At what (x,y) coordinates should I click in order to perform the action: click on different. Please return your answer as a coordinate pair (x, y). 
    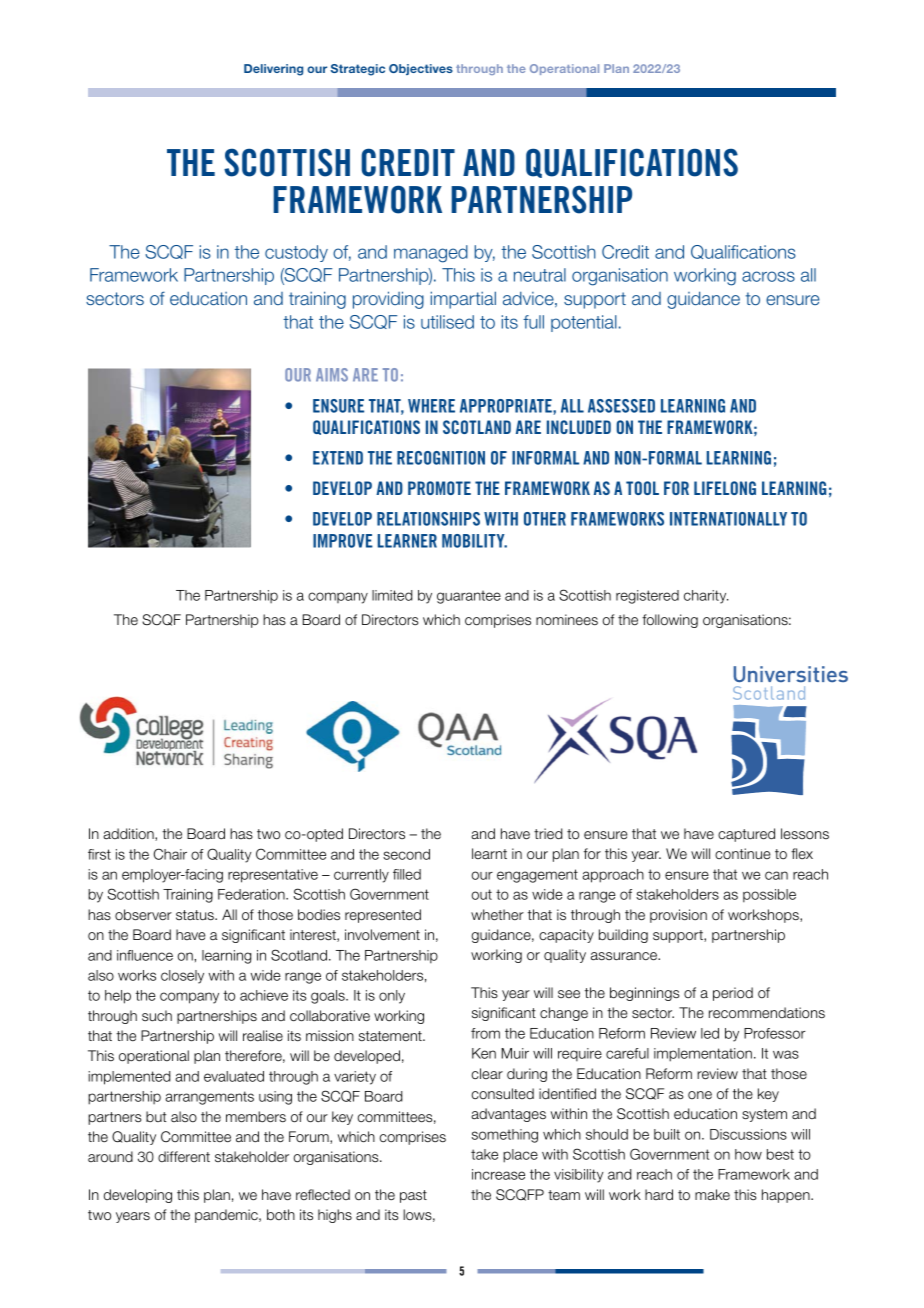
    Looking at the image, I should click on (184, 1157).
